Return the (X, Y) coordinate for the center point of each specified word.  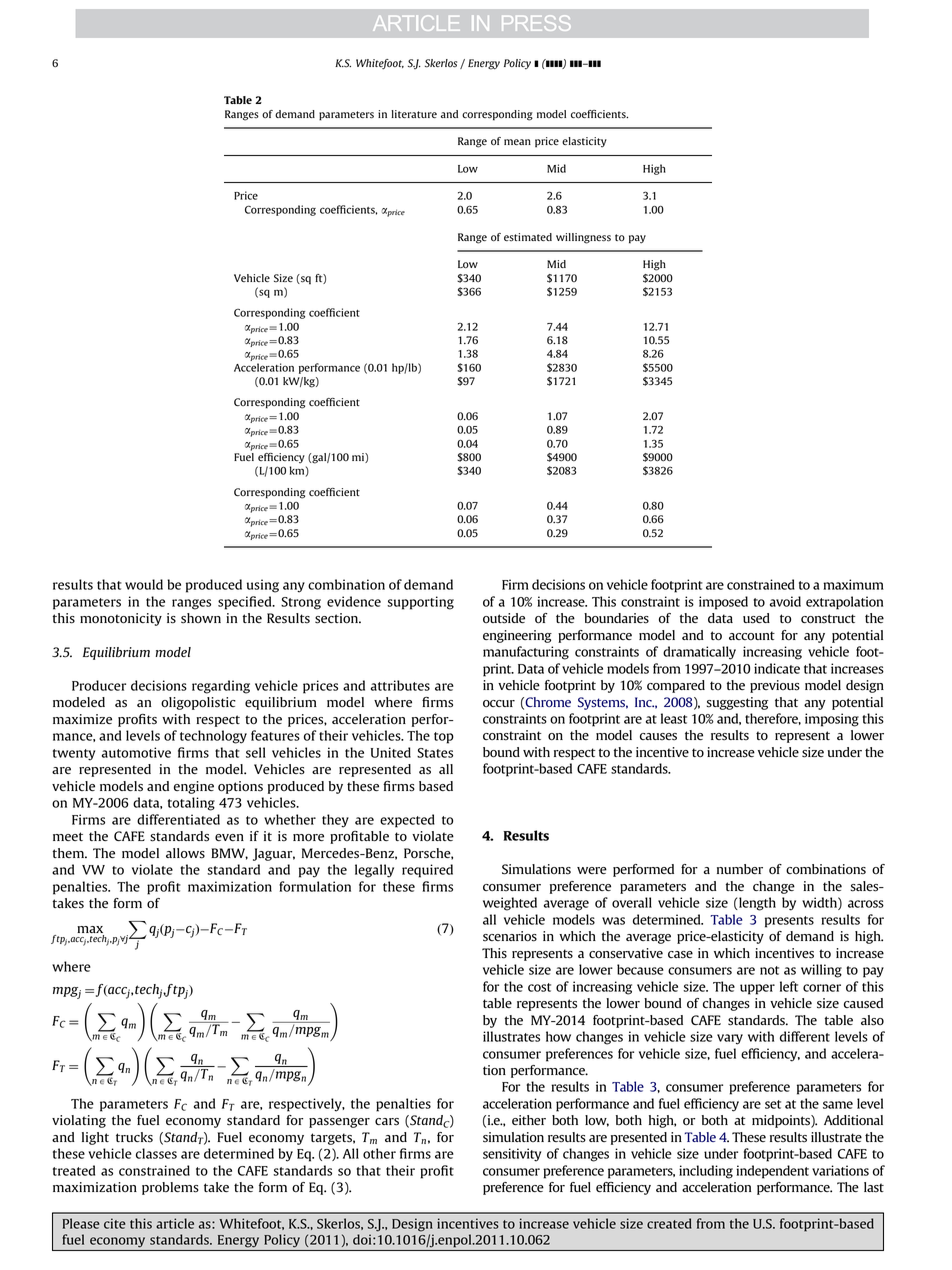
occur (499, 703)
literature (414, 114)
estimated (528, 237)
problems (170, 1188)
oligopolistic (198, 703)
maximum (853, 584)
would (144, 584)
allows (185, 853)
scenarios (510, 936)
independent (772, 1172)
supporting (420, 603)
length (756, 904)
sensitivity (512, 1155)
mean (517, 142)
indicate (777, 668)
